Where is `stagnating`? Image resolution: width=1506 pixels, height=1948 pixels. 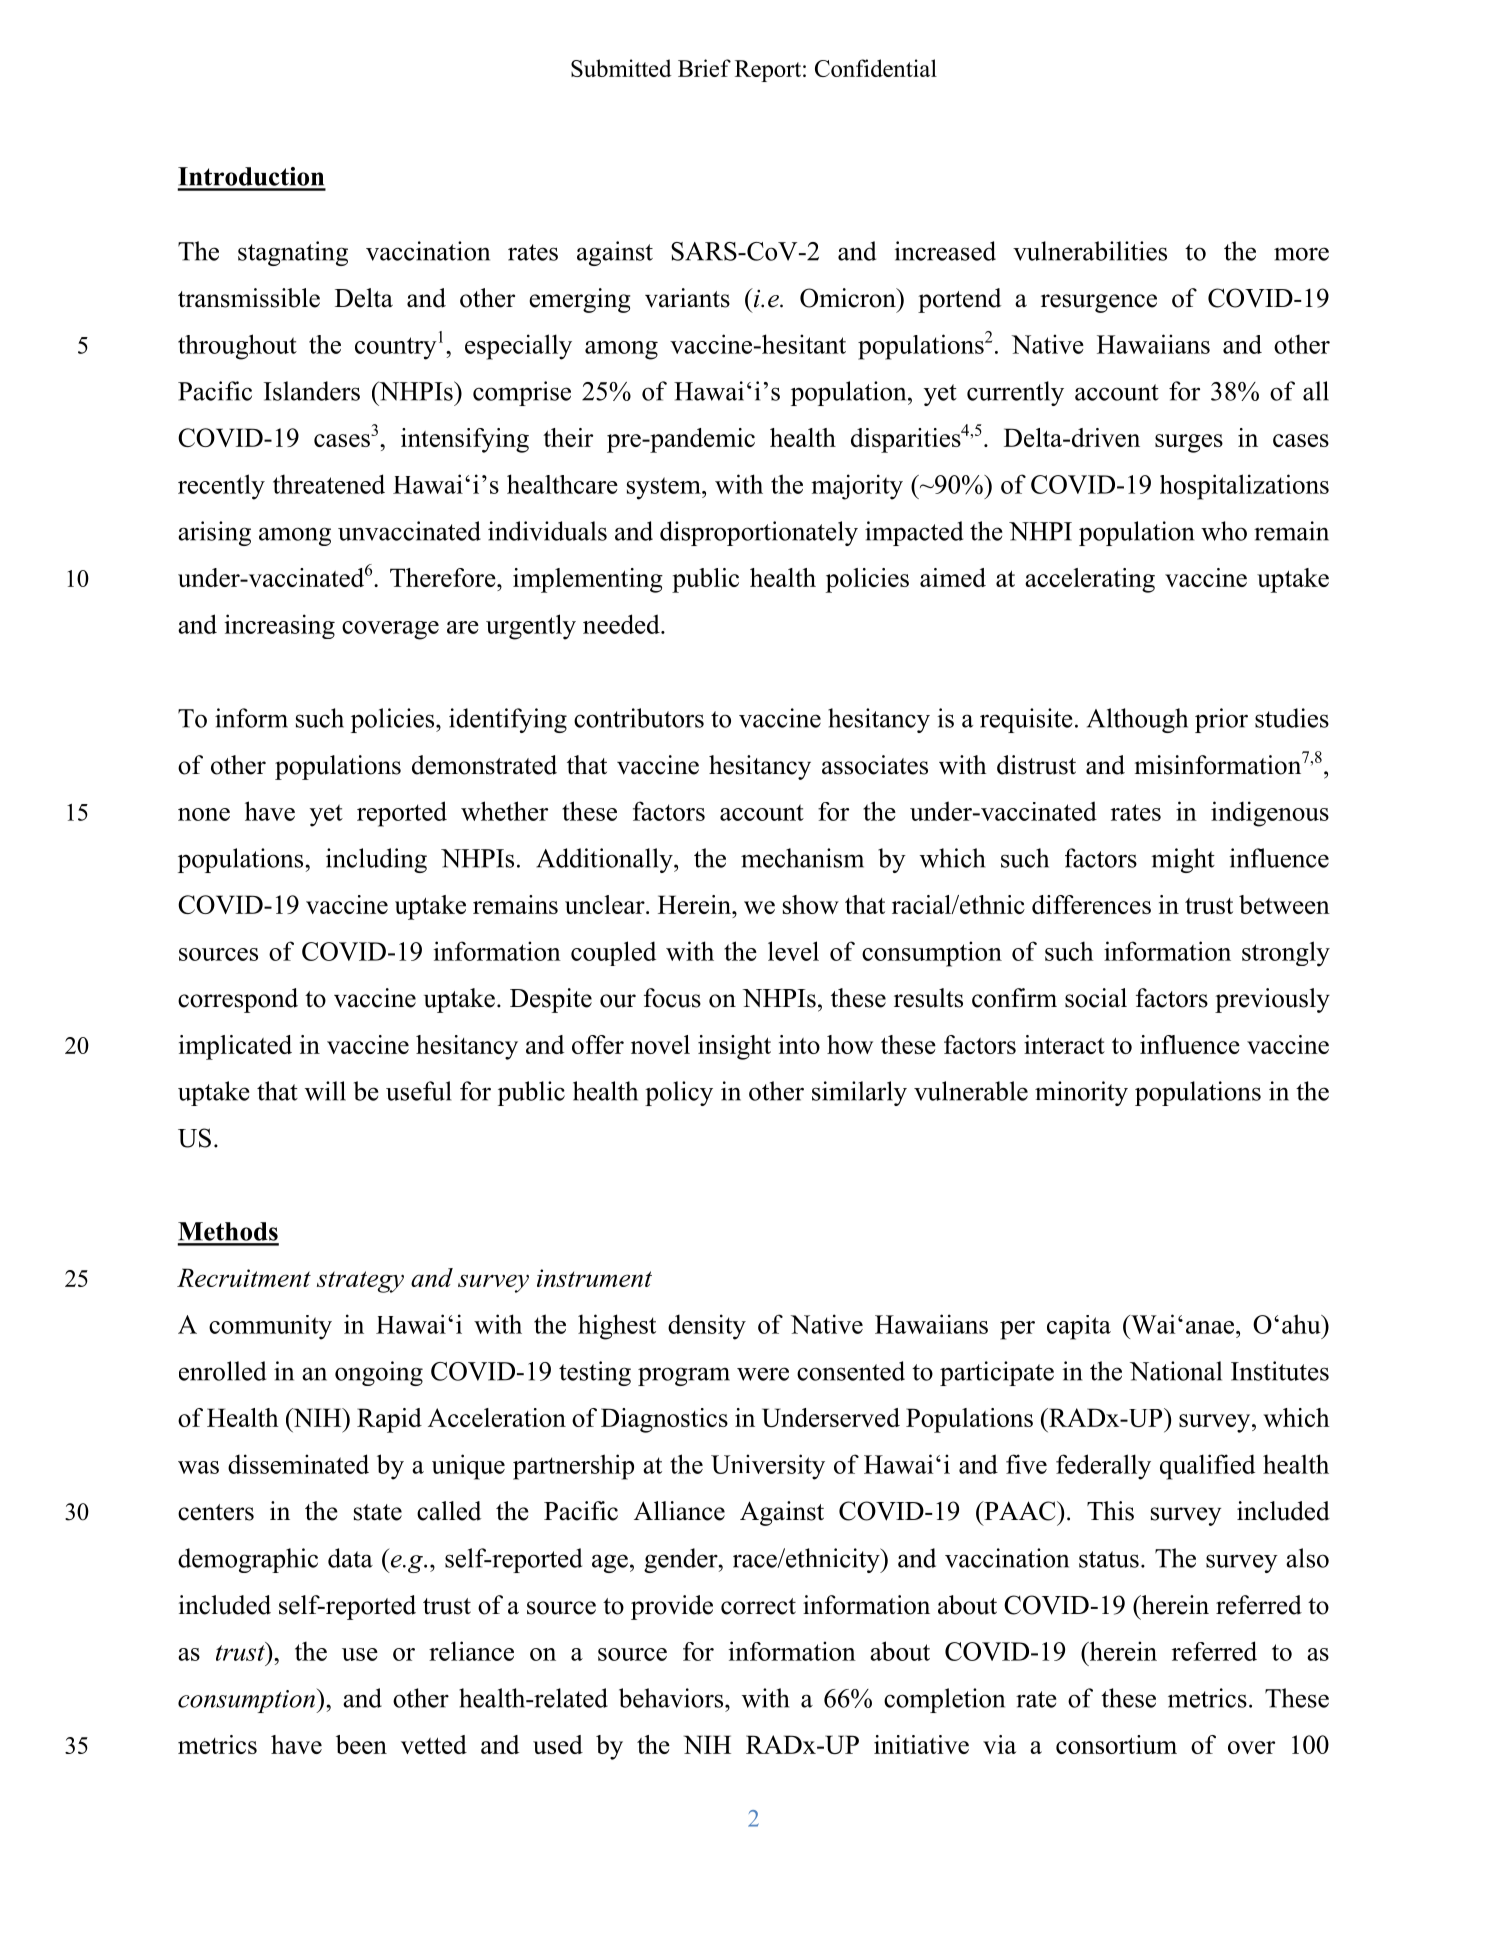 stagnating is located at coordinates (293, 253).
